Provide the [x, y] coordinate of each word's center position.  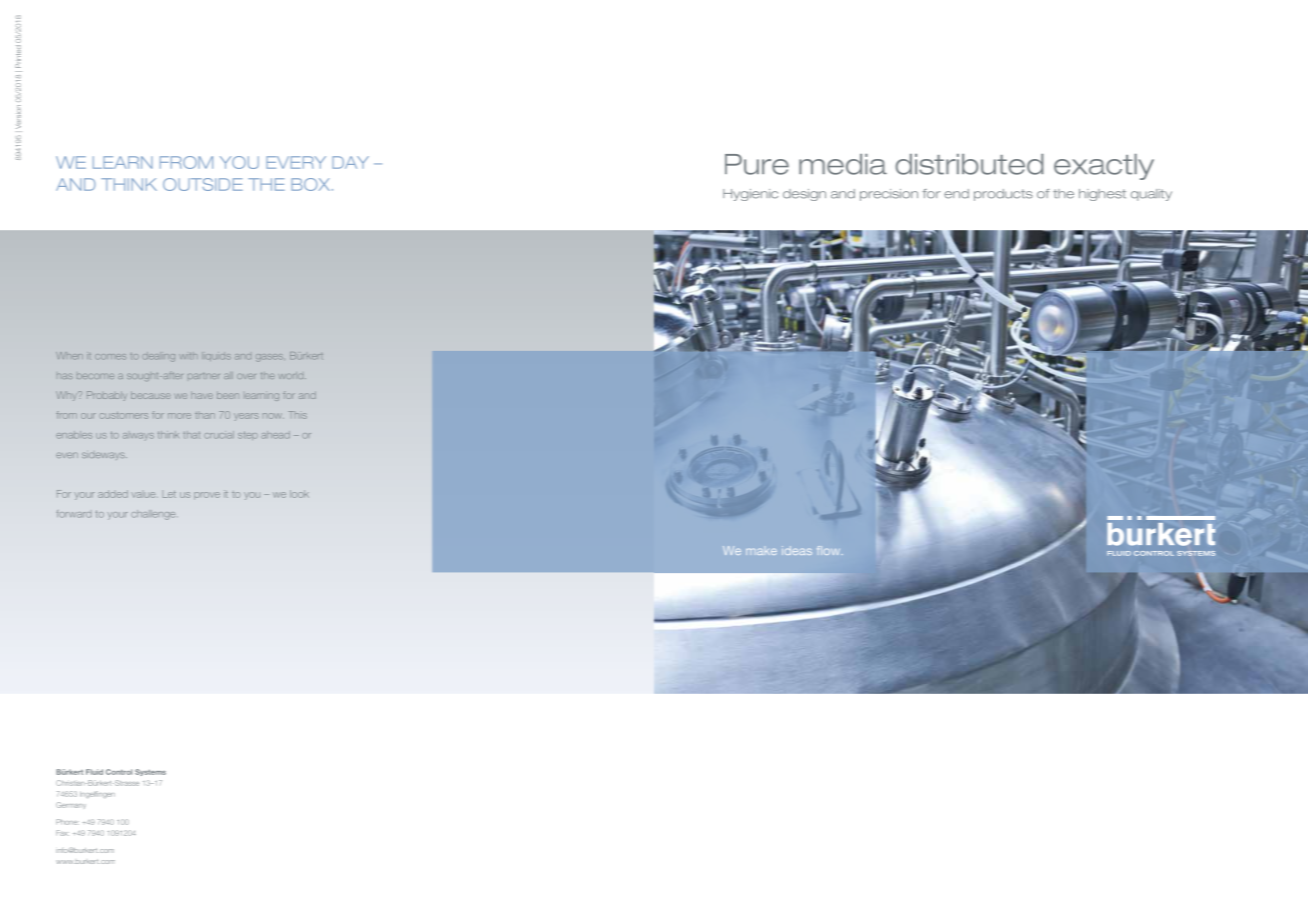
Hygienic [750, 195]
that [191, 435]
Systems [150, 772]
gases [269, 358]
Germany [71, 805]
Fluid [94, 772]
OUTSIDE [203, 184]
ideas [797, 550]
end [956, 194]
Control [119, 772]
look [299, 494]
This [297, 415]
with [188, 355]
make [761, 551]
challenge [154, 515]
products [1003, 195]
